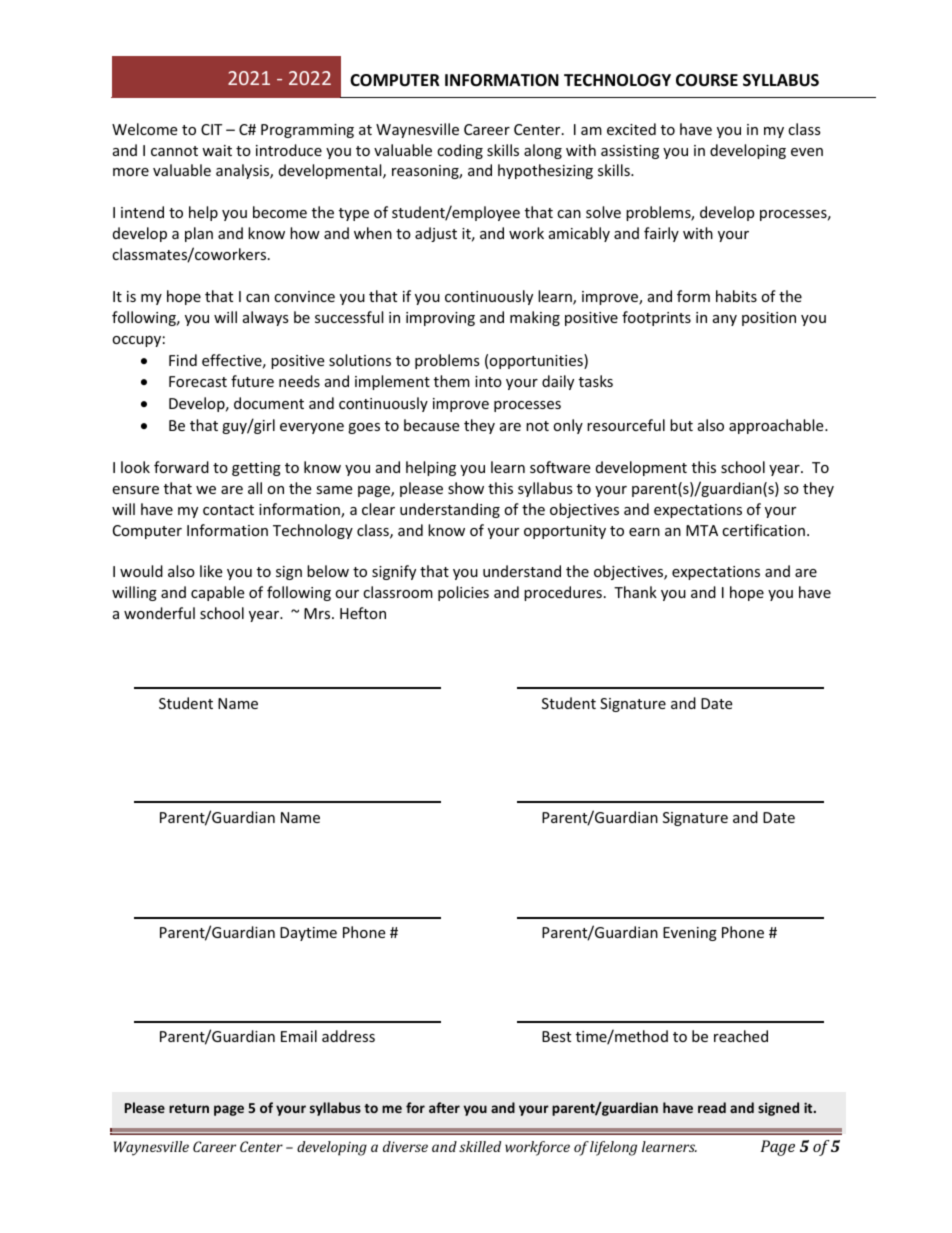  I want to click on COURSE, so click(707, 80).
